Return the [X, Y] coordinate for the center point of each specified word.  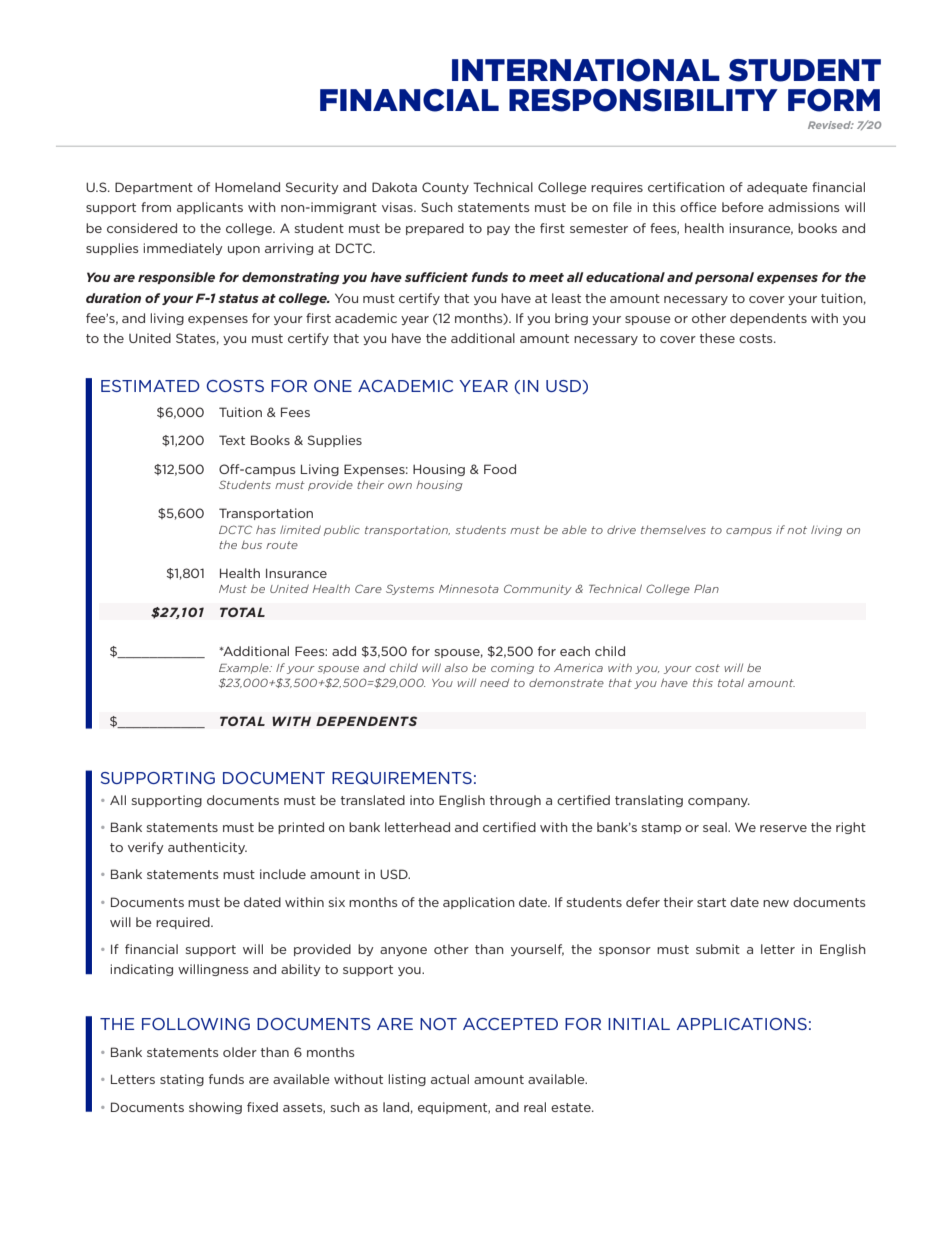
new [776, 903]
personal [724, 278]
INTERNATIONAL [586, 70]
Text [232, 440]
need [494, 683]
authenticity [207, 848]
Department [154, 188]
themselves [673, 529]
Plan [706, 589]
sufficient [436, 277]
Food [500, 469]
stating [182, 1080]
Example [245, 669]
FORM [834, 100]
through [515, 801]
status [238, 298]
